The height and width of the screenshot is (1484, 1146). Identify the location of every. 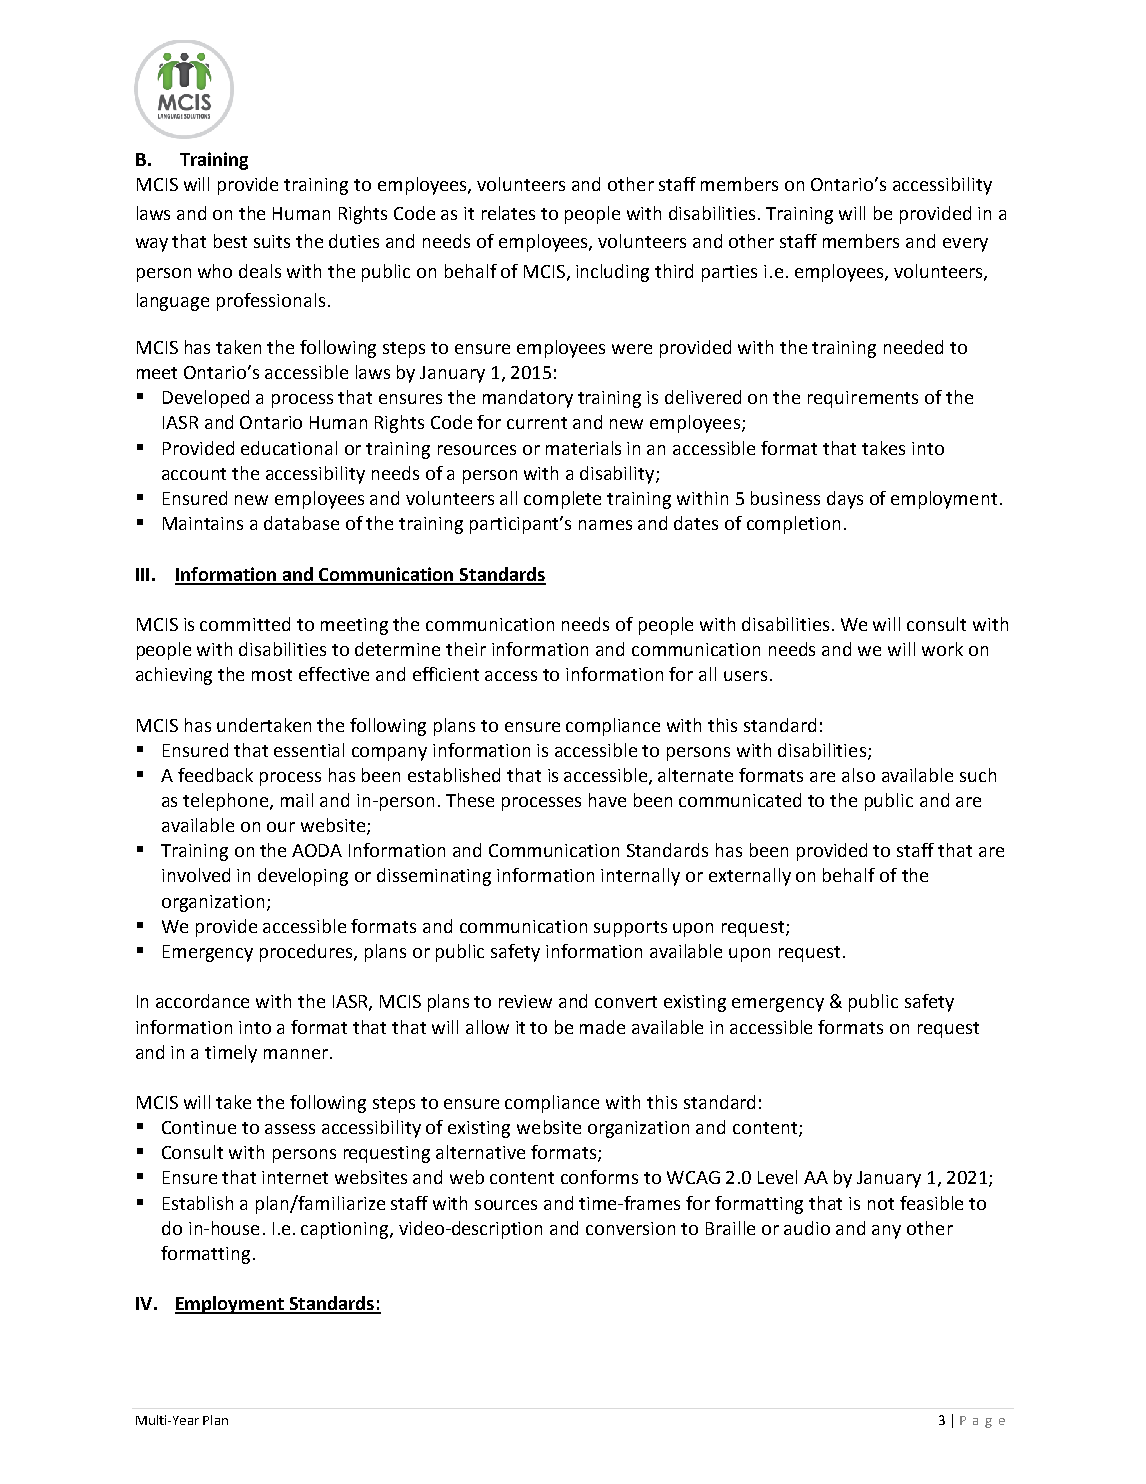
(965, 245).
